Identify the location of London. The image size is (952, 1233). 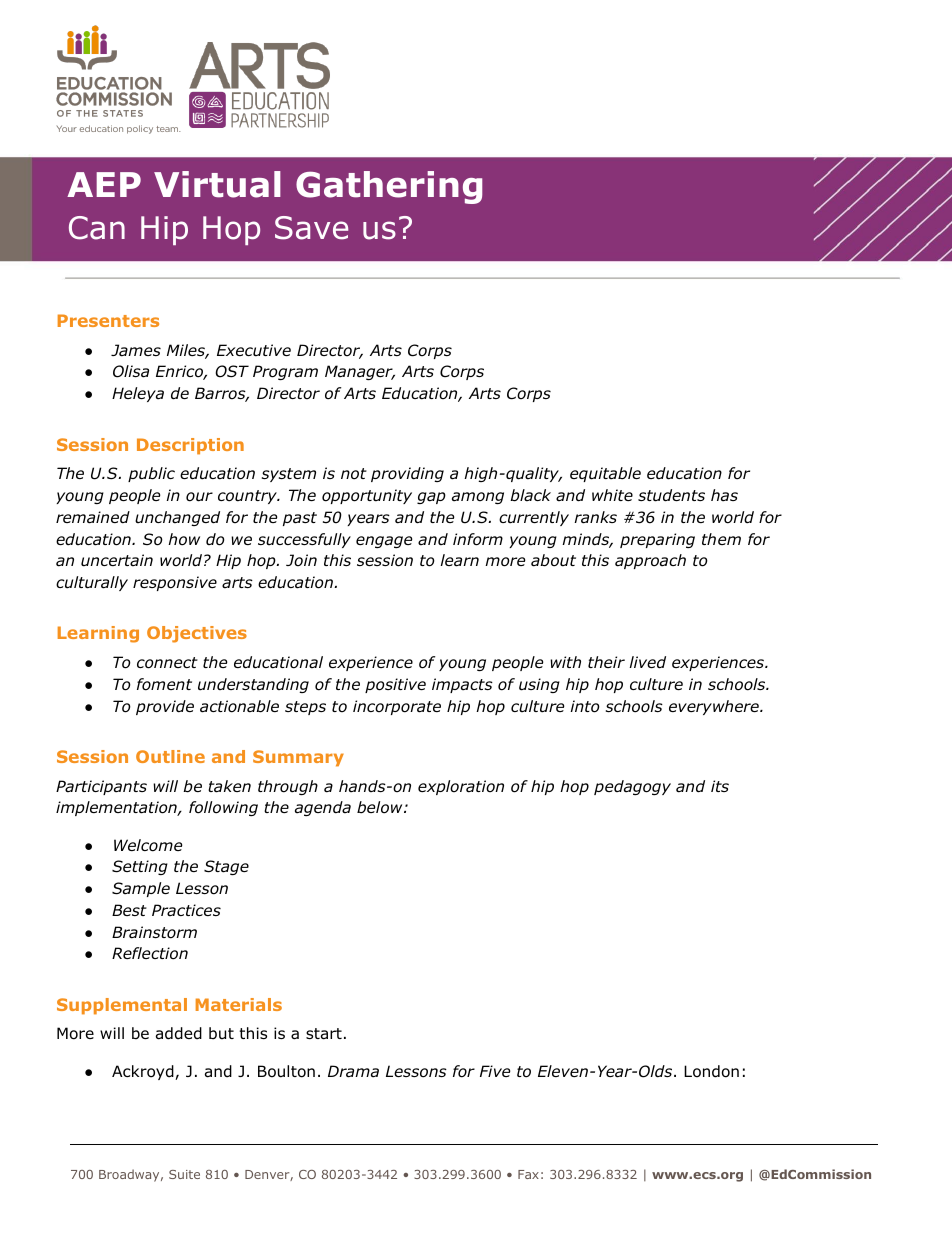
(711, 1071).
